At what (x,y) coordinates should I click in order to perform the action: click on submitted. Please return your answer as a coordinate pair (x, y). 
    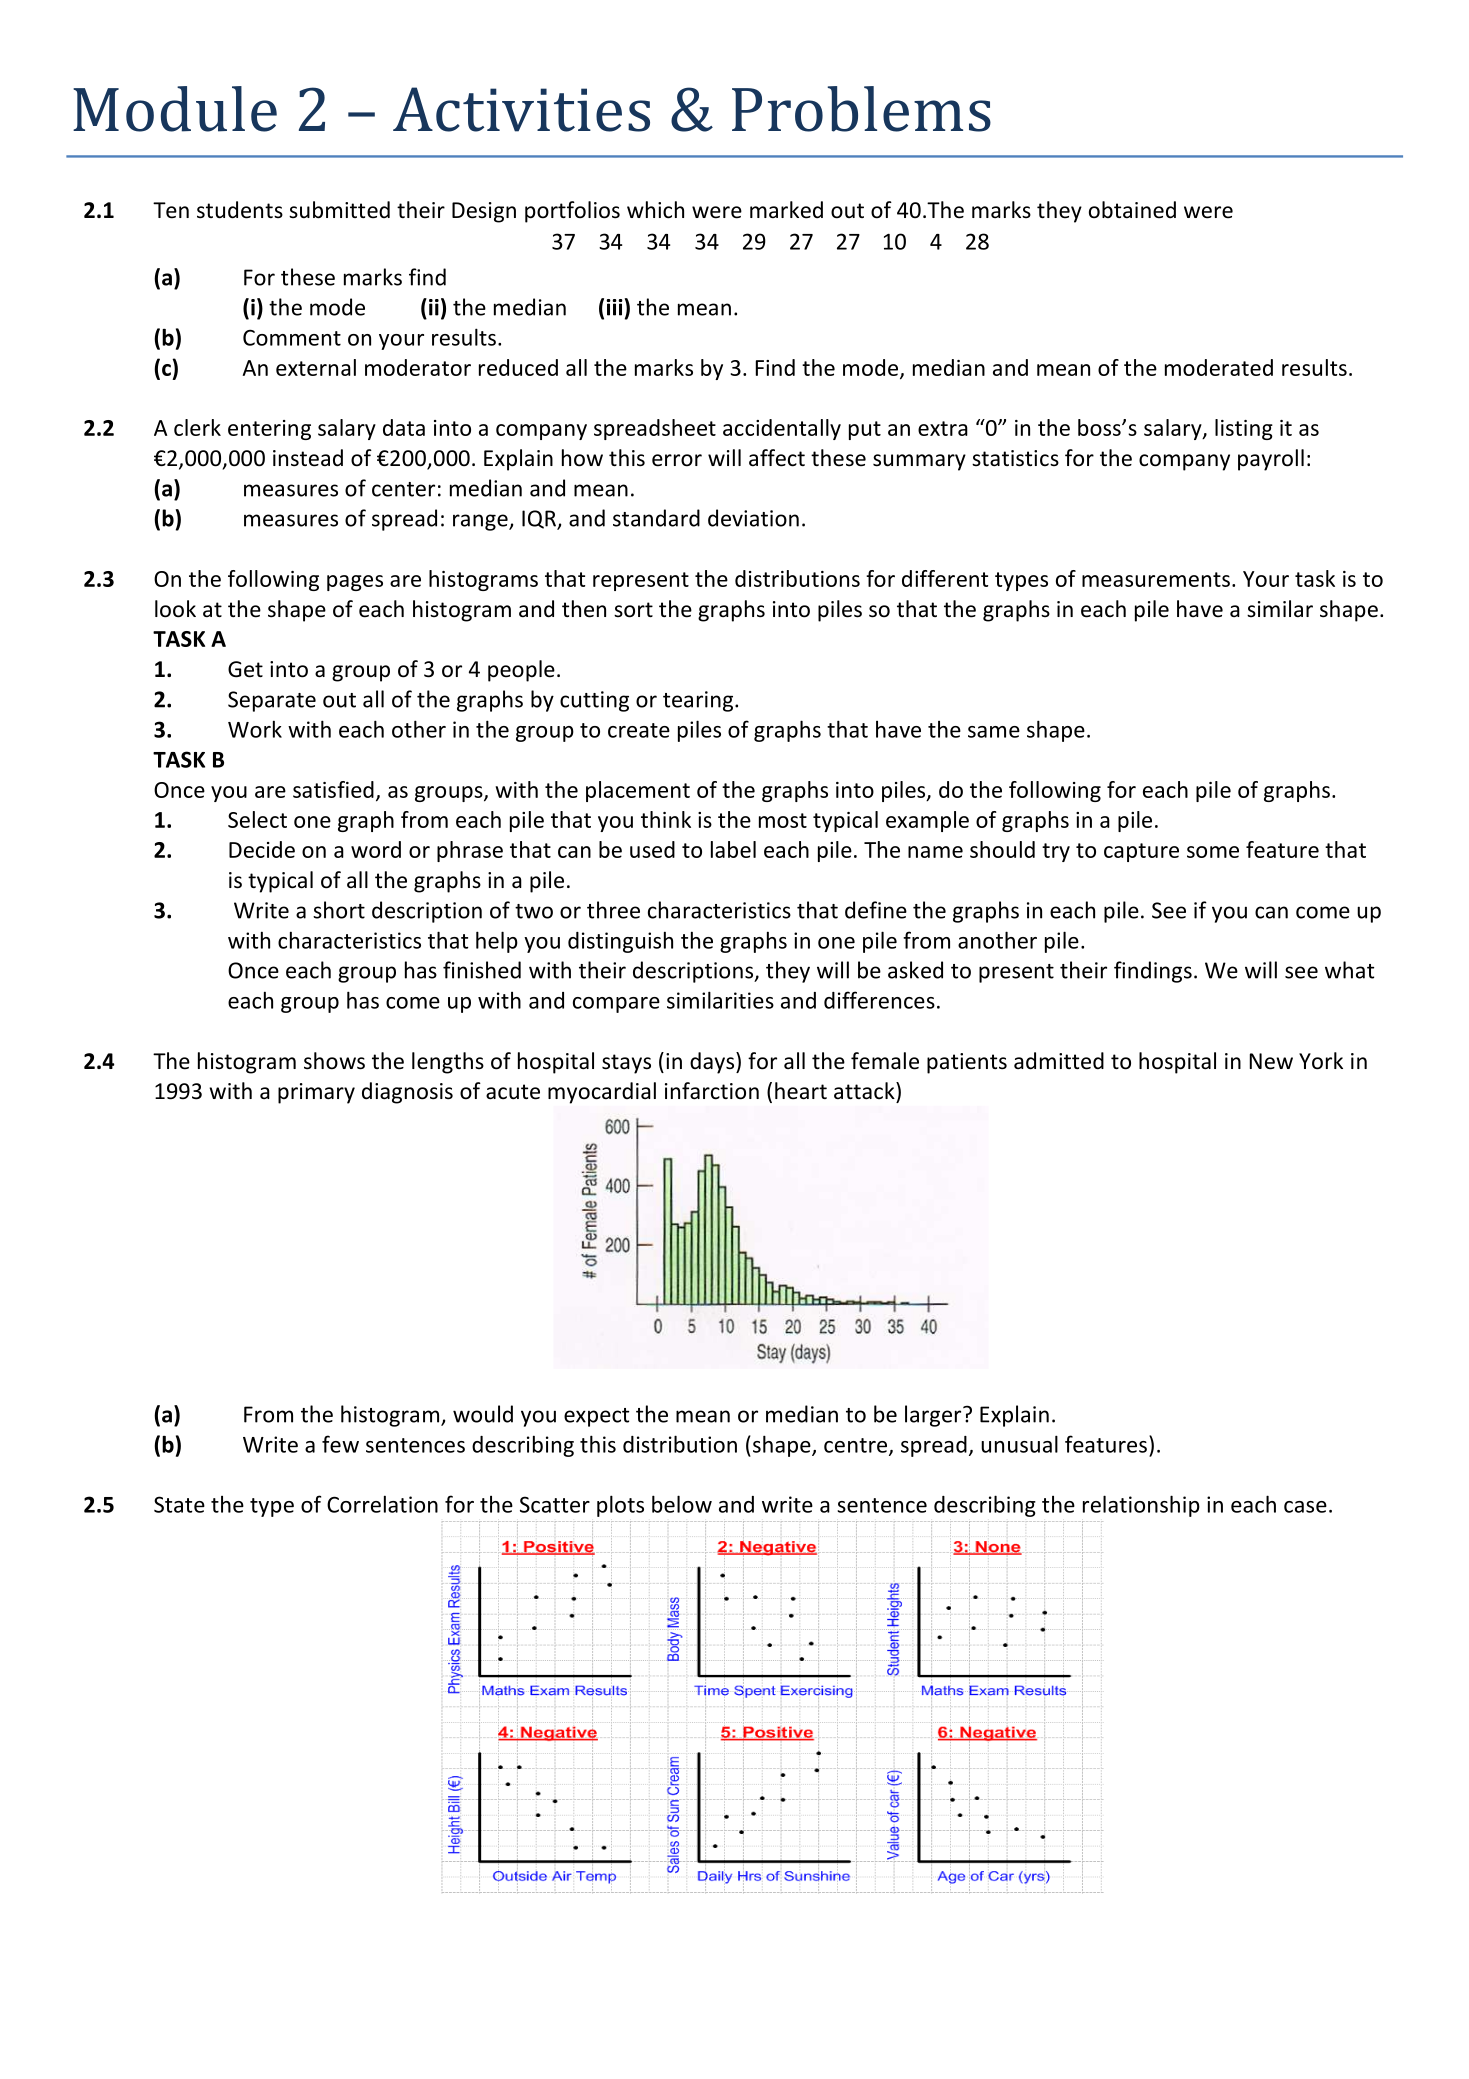
    Looking at the image, I should click on (339, 210).
